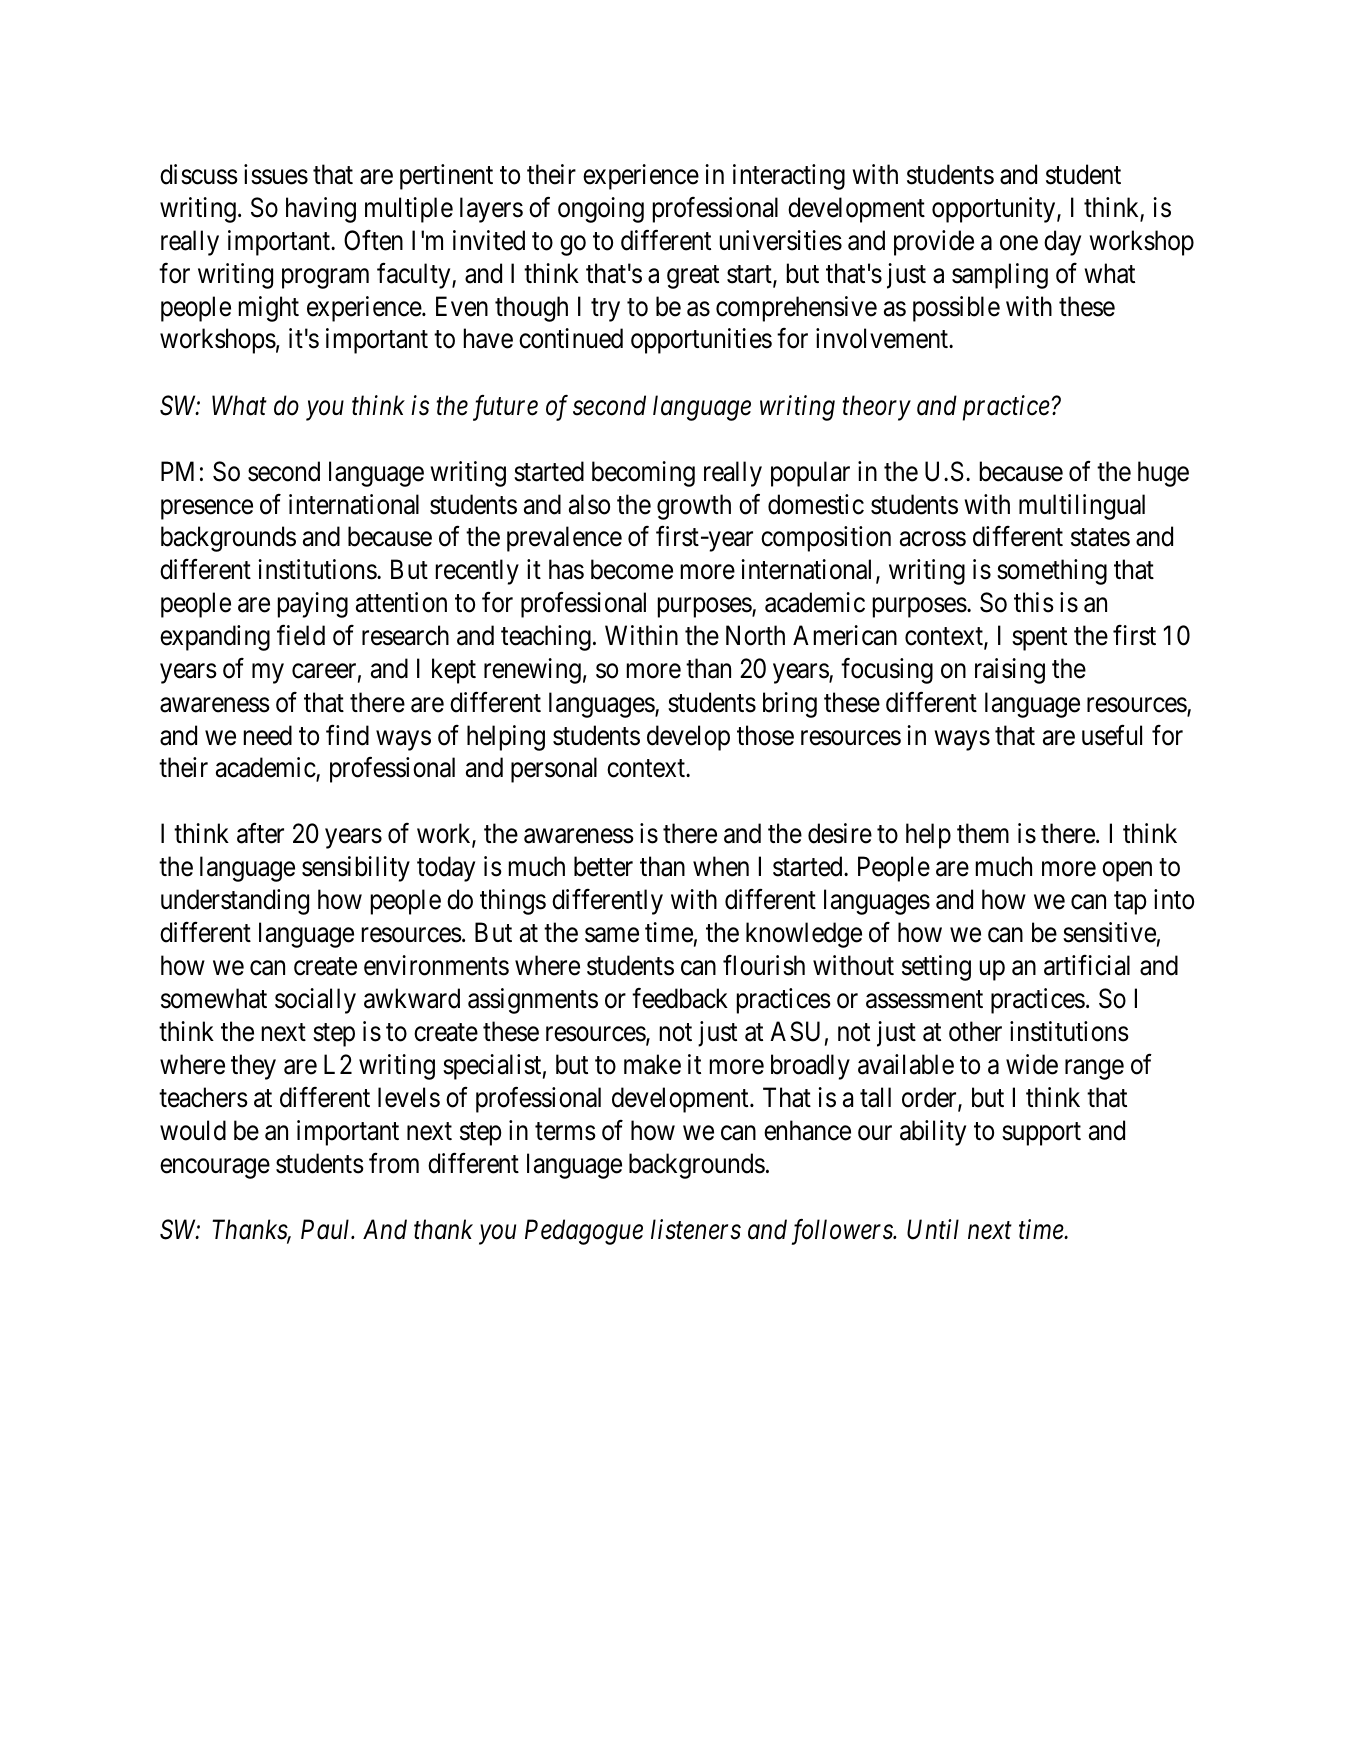  I want to click on presence, so click(207, 509).
